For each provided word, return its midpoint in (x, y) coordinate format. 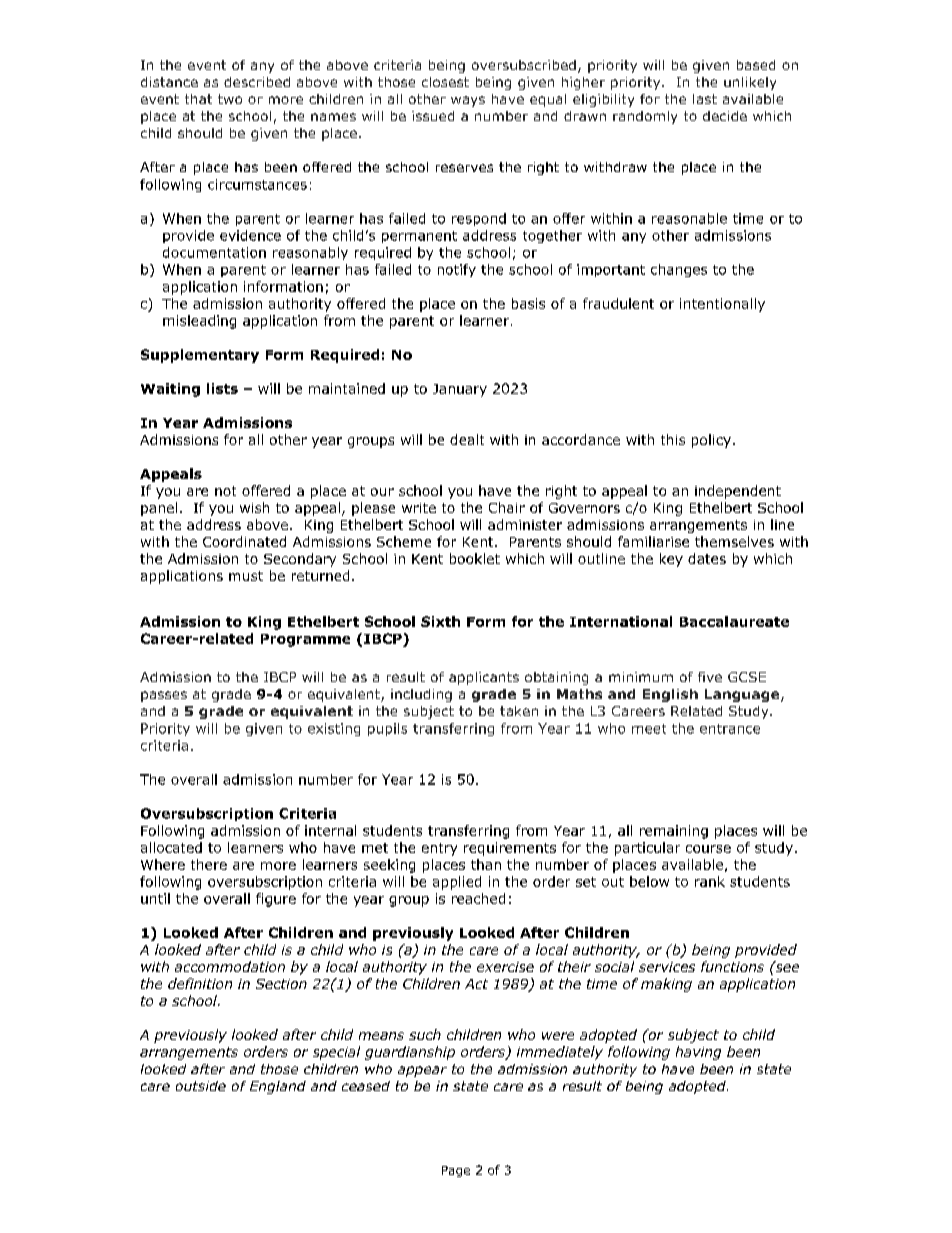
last (705, 99)
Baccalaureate (734, 621)
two (230, 99)
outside (201, 1086)
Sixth (440, 621)
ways (468, 101)
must (246, 576)
